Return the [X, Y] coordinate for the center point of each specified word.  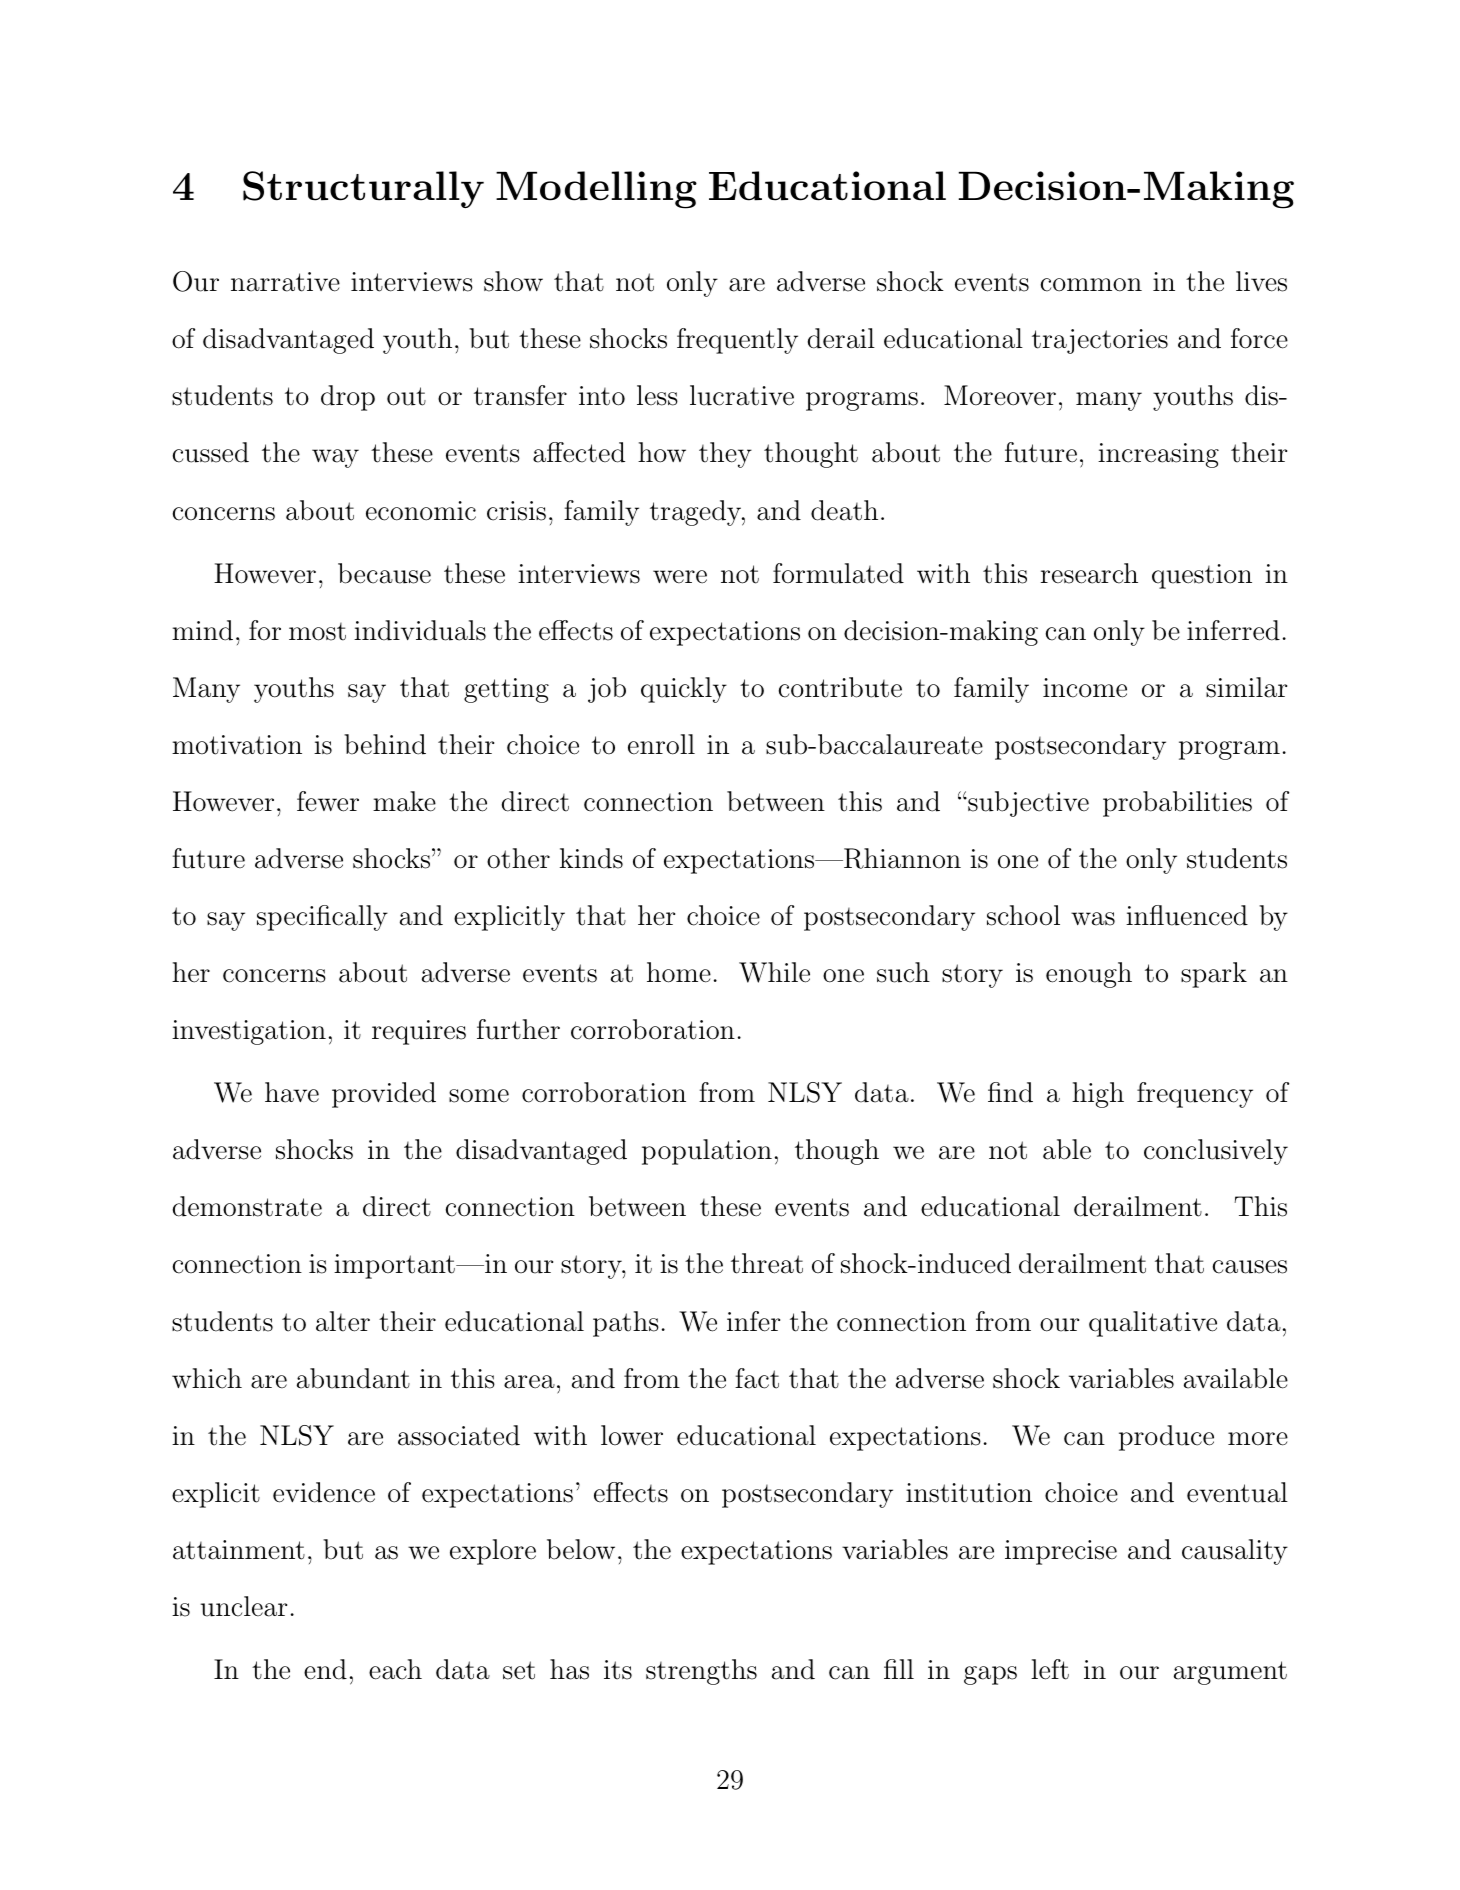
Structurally [363, 189]
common [1091, 285]
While [774, 972]
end [325, 1669]
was [1093, 919]
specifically [322, 918]
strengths [701, 1672]
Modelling [596, 190]
